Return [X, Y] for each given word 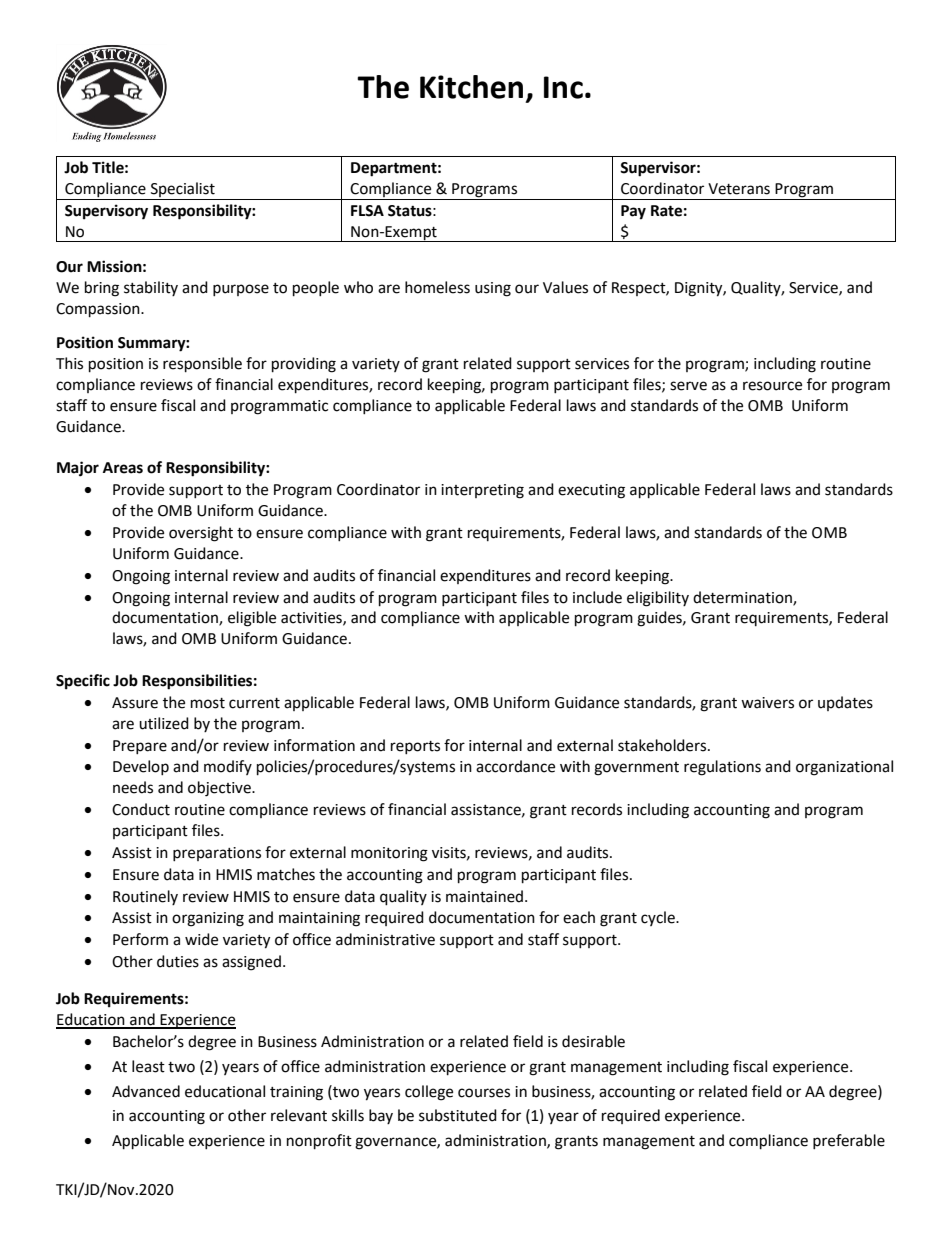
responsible [202, 365]
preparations [217, 854]
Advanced [146, 1091]
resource [772, 386]
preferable [849, 1141]
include [597, 597]
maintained [486, 896]
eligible [252, 619]
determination [743, 598]
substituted [458, 1115]
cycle [659, 918]
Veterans [739, 189]
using [493, 289]
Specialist [183, 191]
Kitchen [471, 87]
